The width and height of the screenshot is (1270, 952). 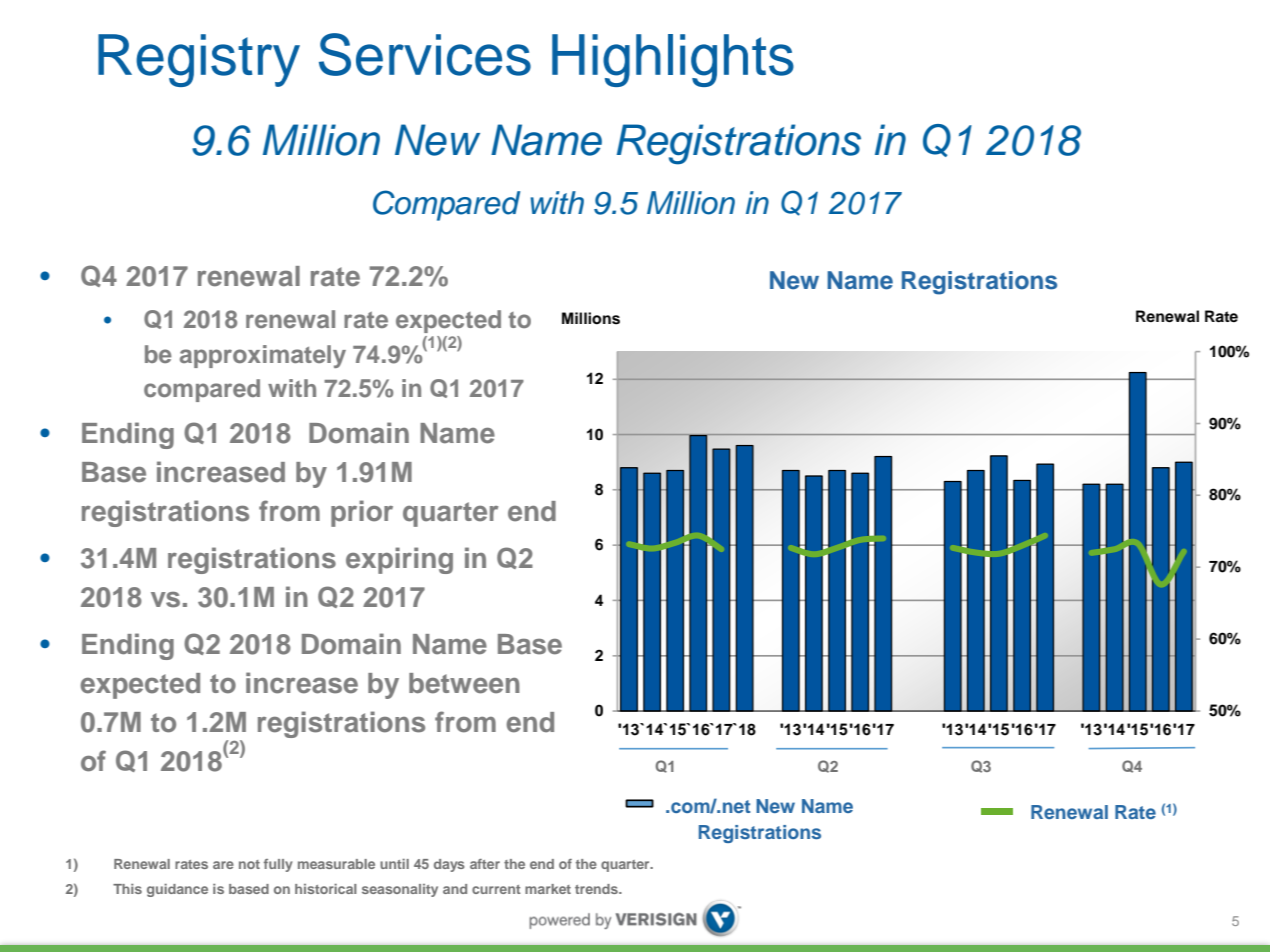 What do you see at coordinates (199, 60) in the screenshot?
I see `Registry` at bounding box center [199, 60].
